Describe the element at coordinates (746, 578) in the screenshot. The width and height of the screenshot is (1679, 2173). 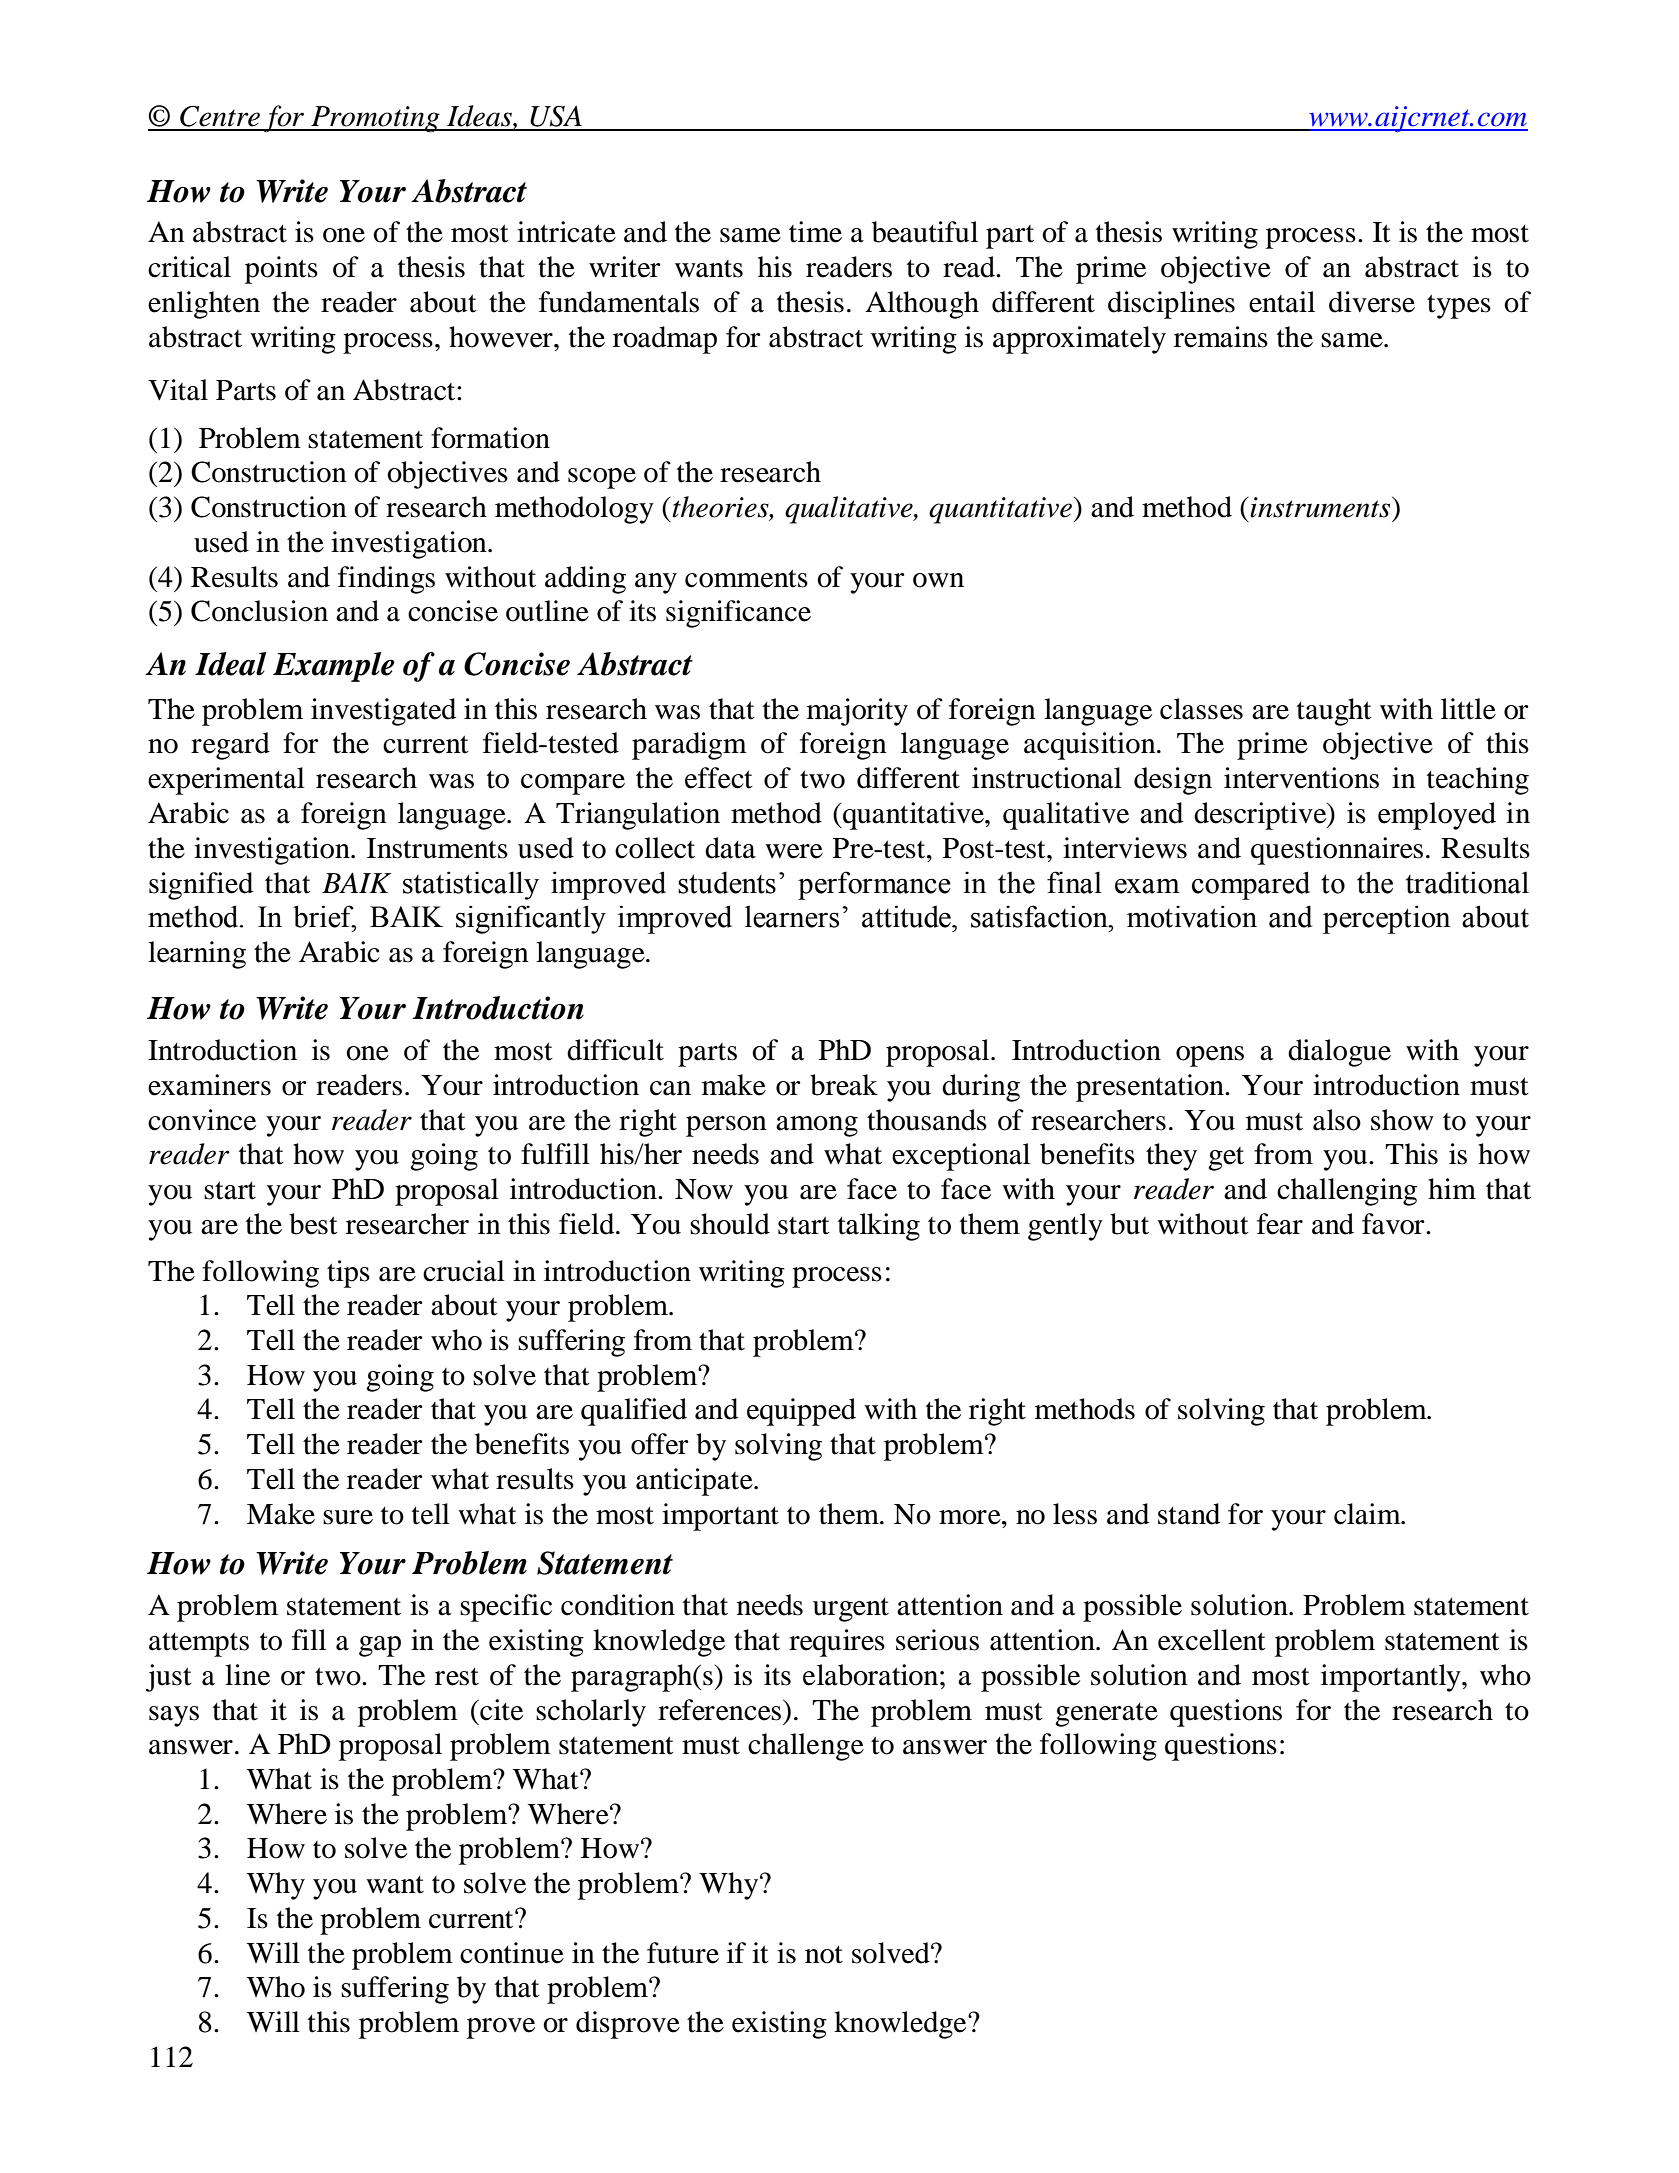
I see `comments` at that location.
